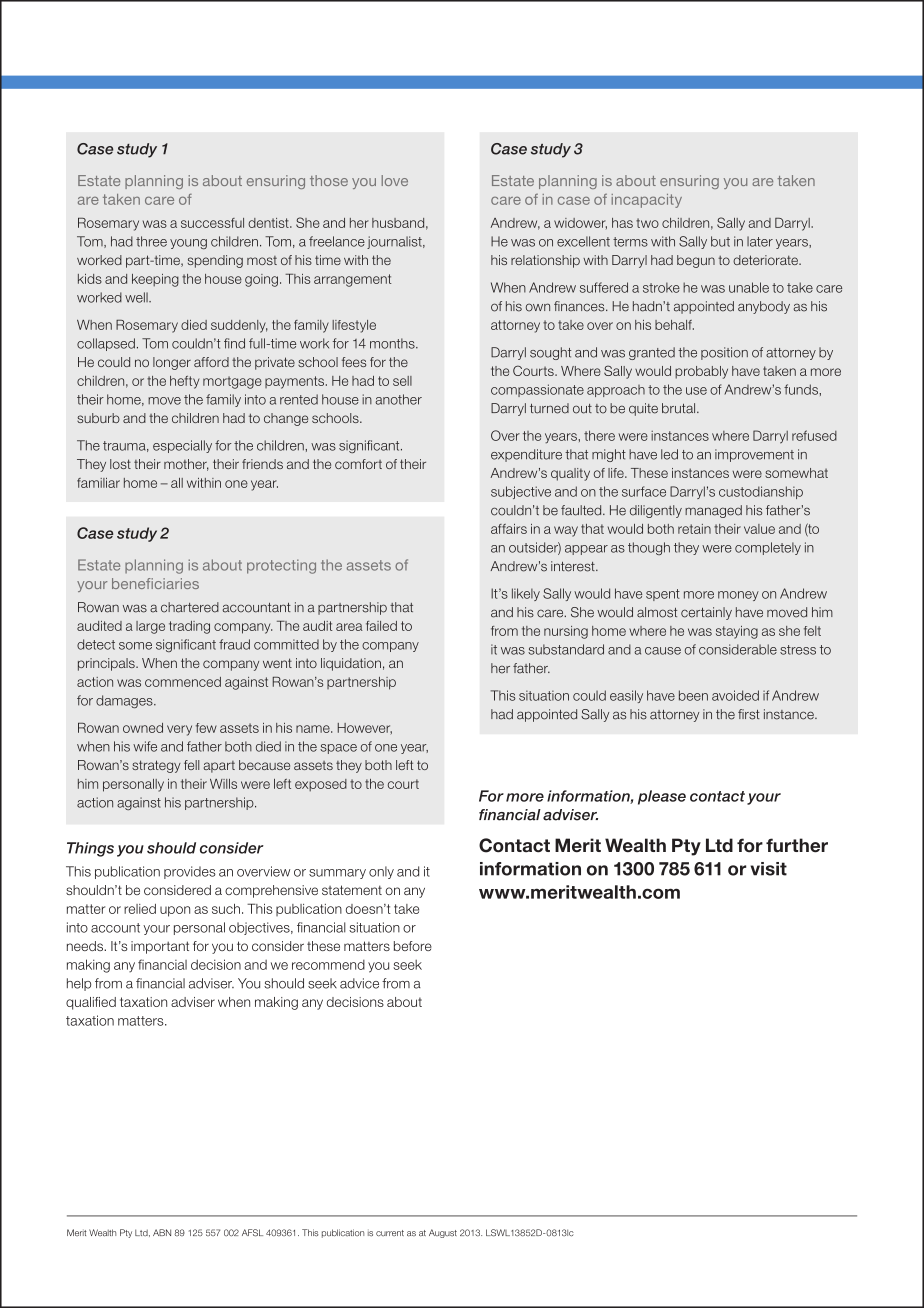 This screenshot has height=1308, width=924. What do you see at coordinates (381, 872) in the screenshot?
I see `only` at bounding box center [381, 872].
